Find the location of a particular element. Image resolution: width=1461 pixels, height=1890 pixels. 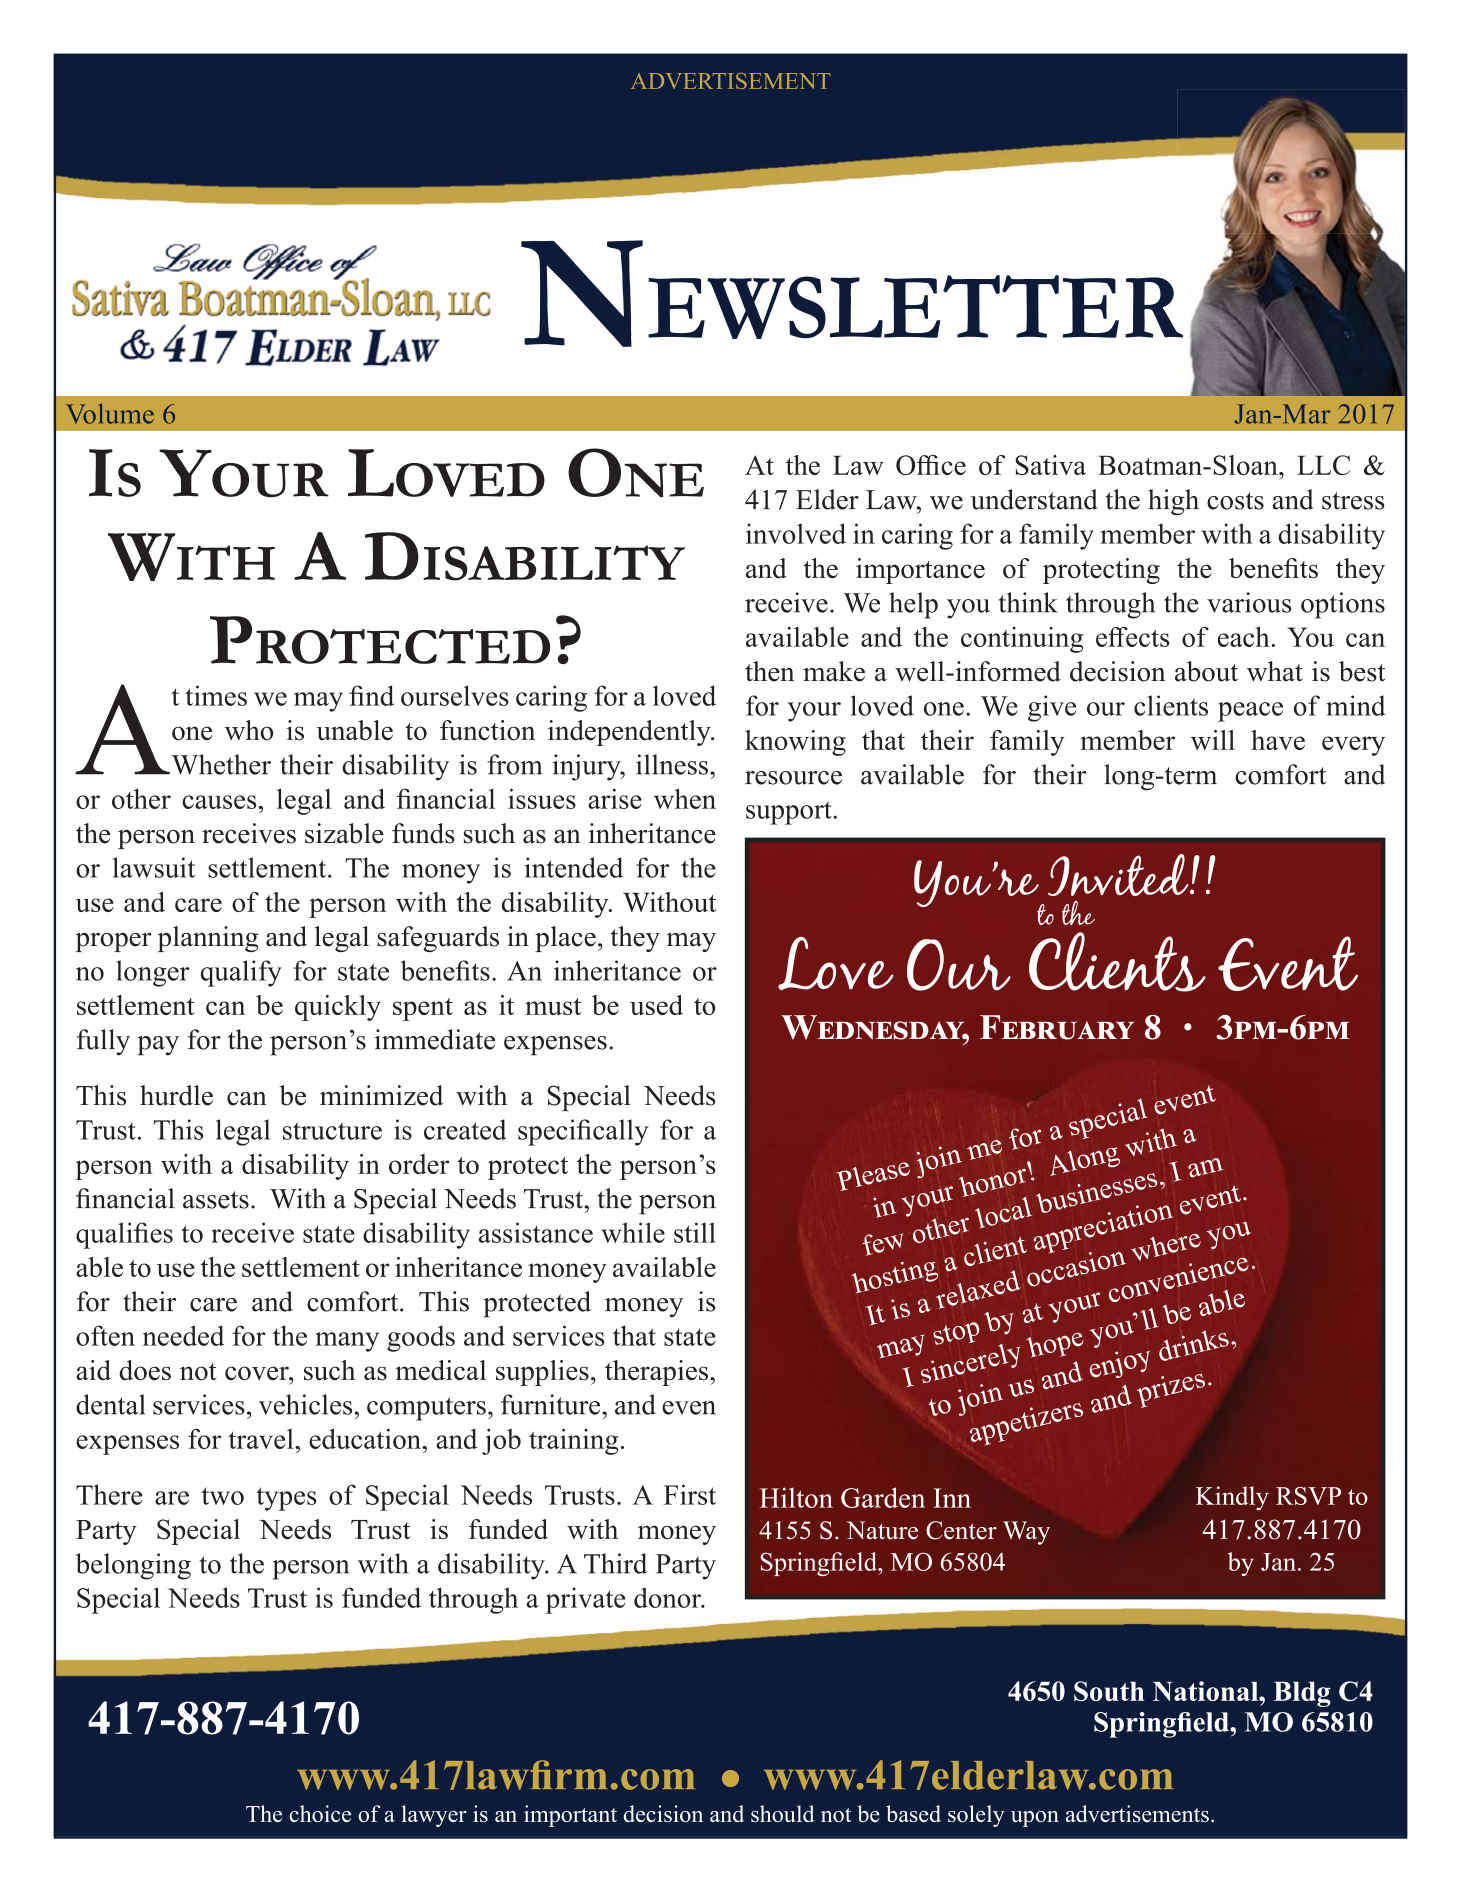

Volume is located at coordinates (110, 413).
